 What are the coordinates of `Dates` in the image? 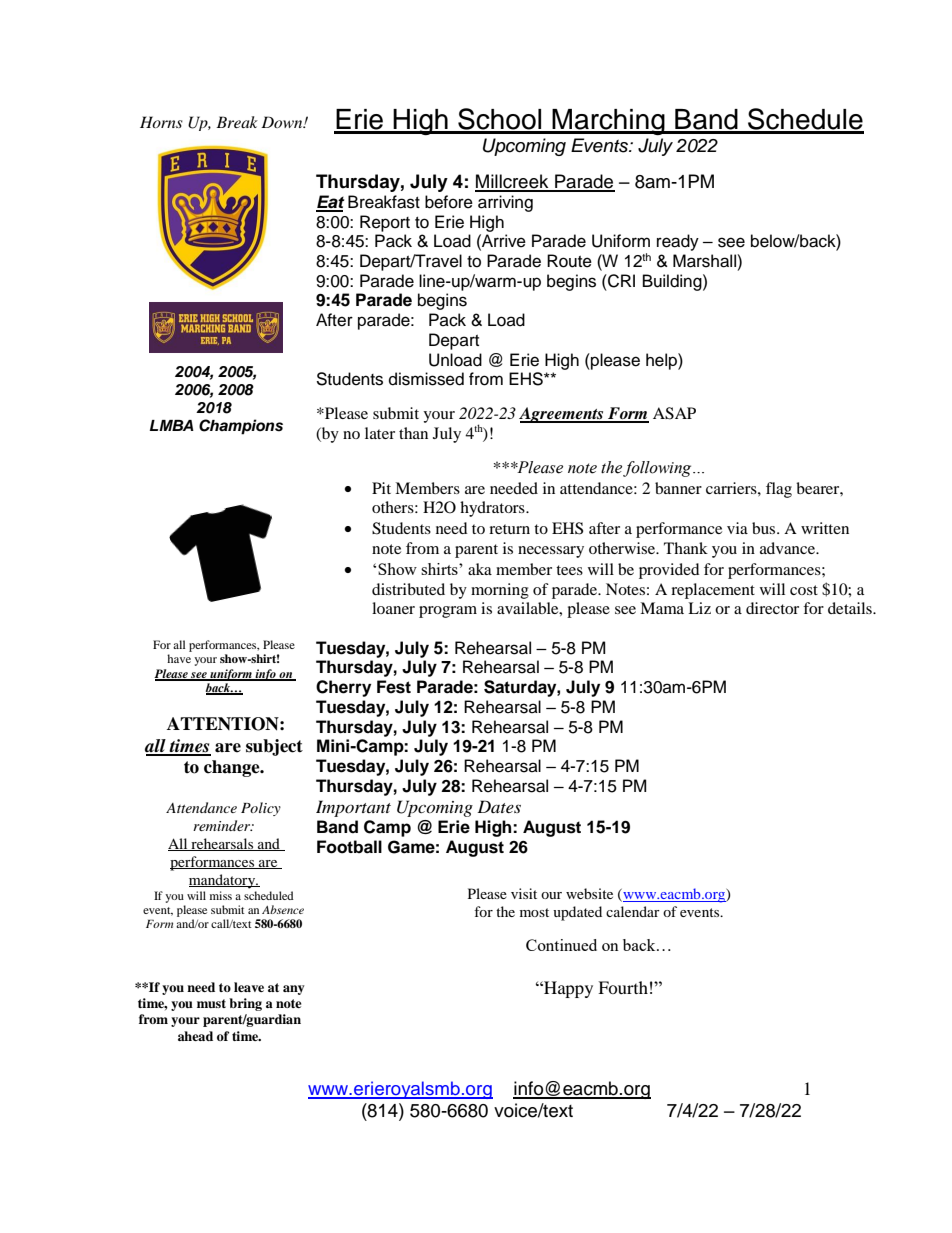 It's located at (499, 806).
